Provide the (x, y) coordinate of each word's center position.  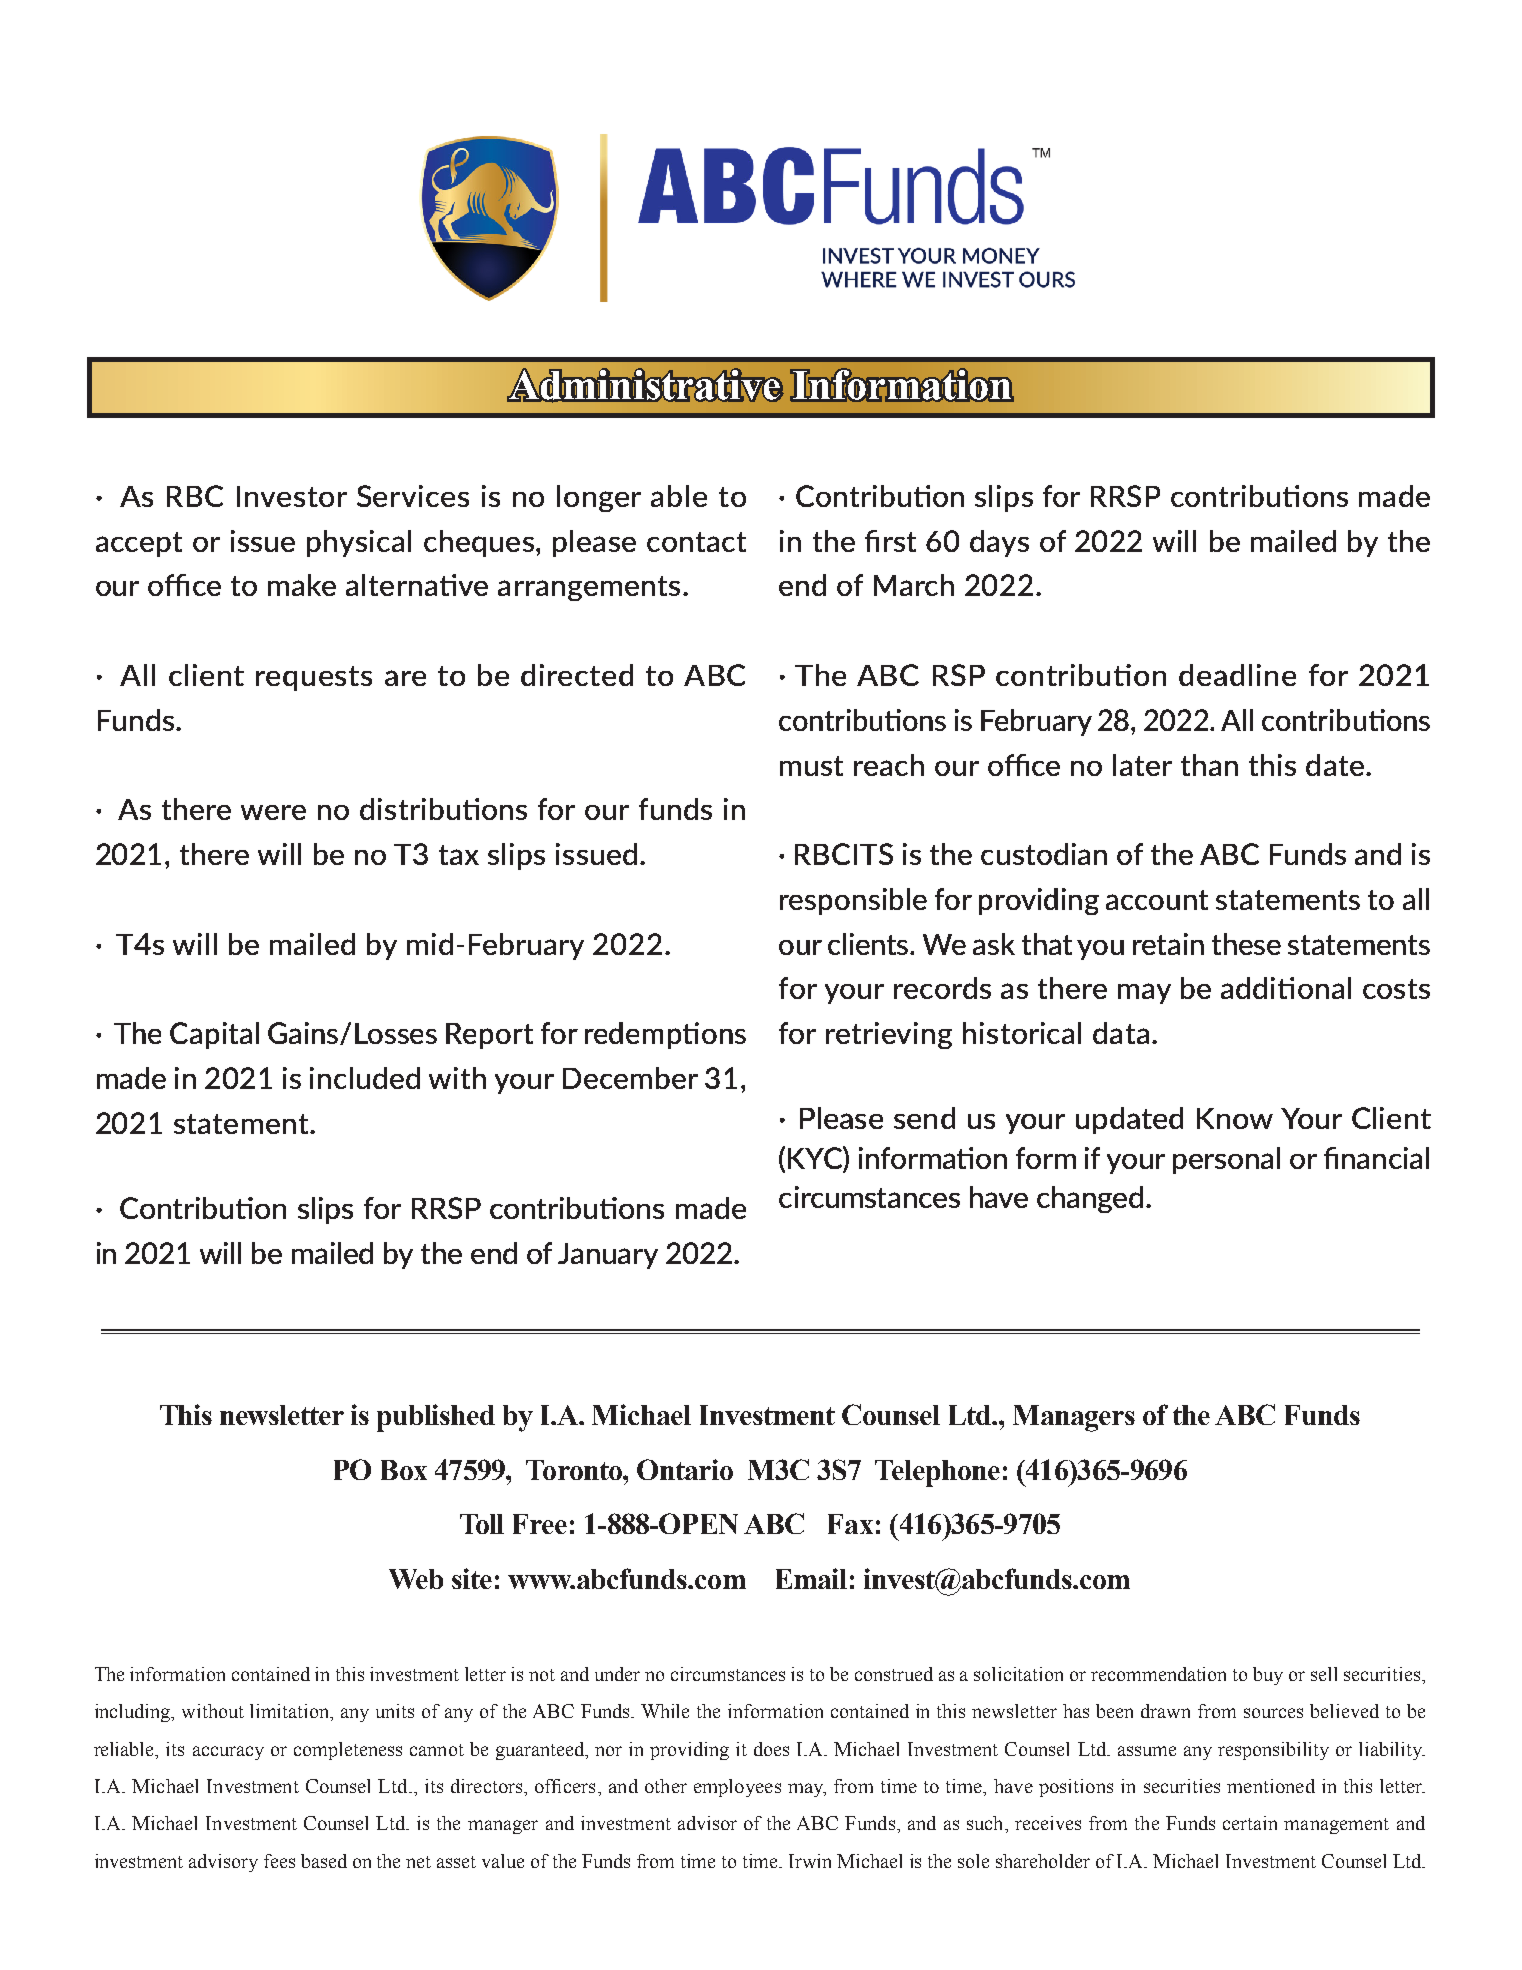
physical (359, 543)
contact (696, 542)
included (365, 1078)
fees (279, 1861)
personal (1226, 1160)
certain (1250, 1823)
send (924, 1118)
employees (737, 1788)
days (999, 543)
